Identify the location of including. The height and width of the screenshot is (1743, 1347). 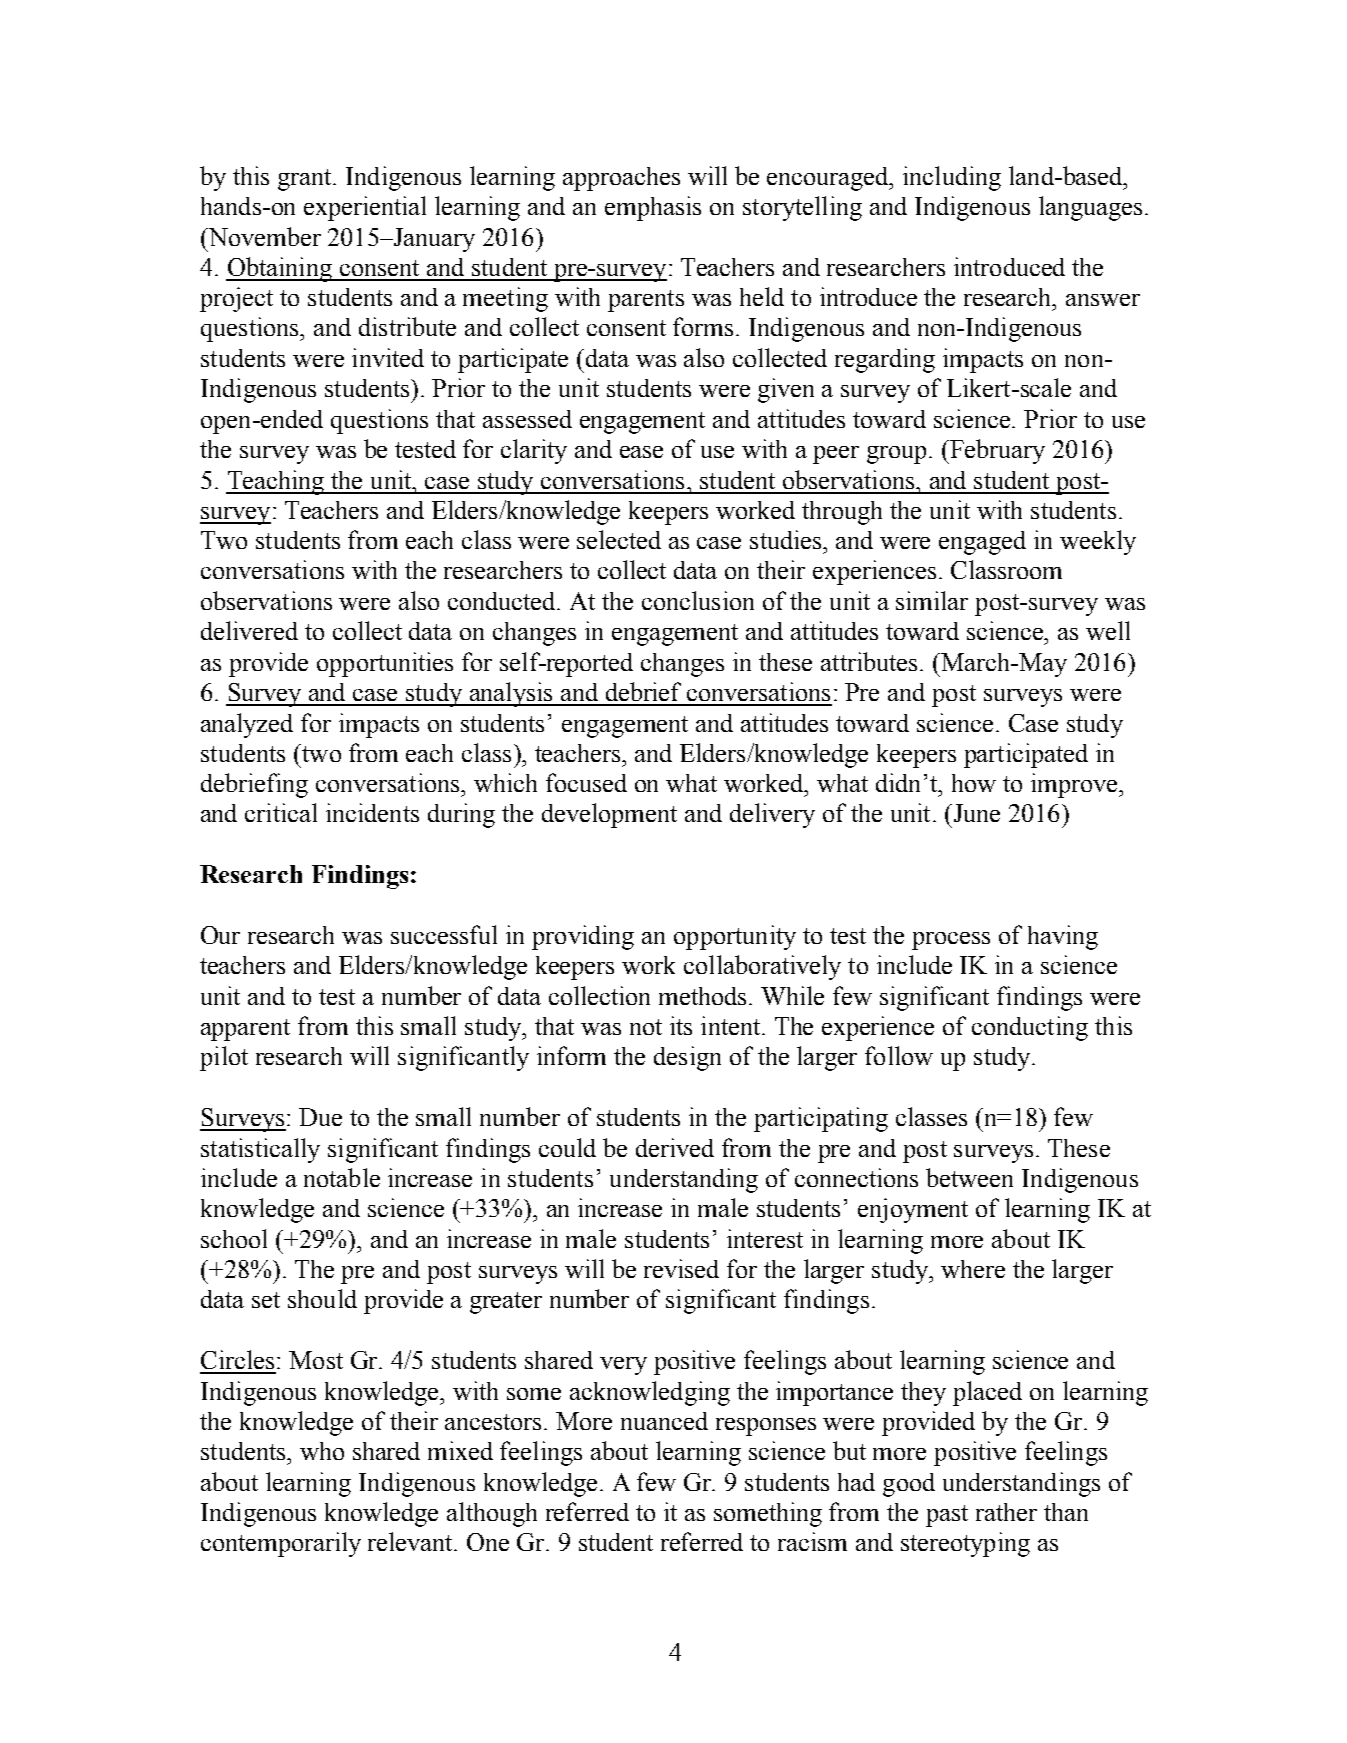
(952, 178).
